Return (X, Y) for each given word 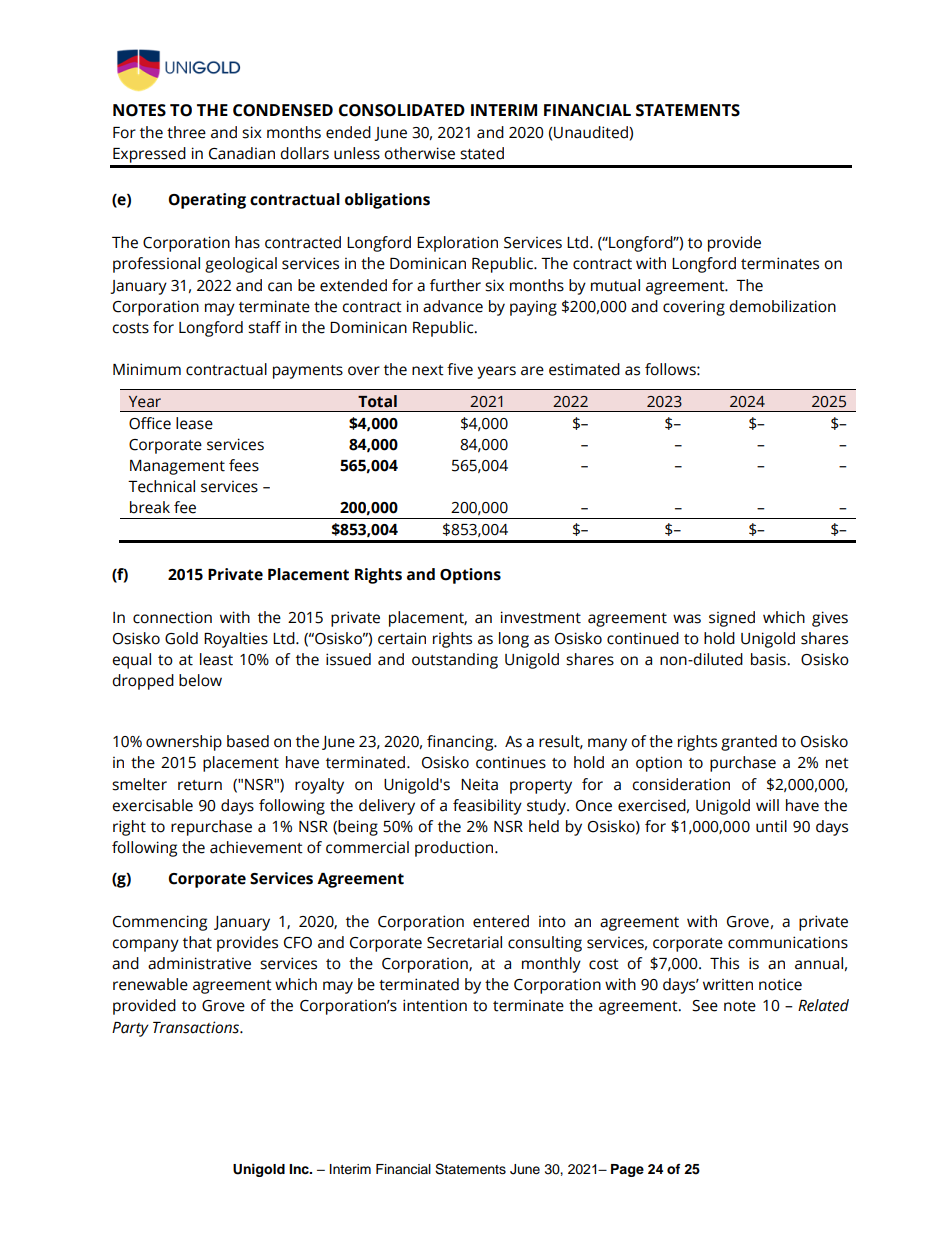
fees (244, 465)
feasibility (487, 807)
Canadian (242, 153)
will (767, 805)
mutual (615, 285)
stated (482, 153)
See (705, 1006)
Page (627, 1170)
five (460, 369)
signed (732, 619)
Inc (300, 1169)
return (200, 785)
